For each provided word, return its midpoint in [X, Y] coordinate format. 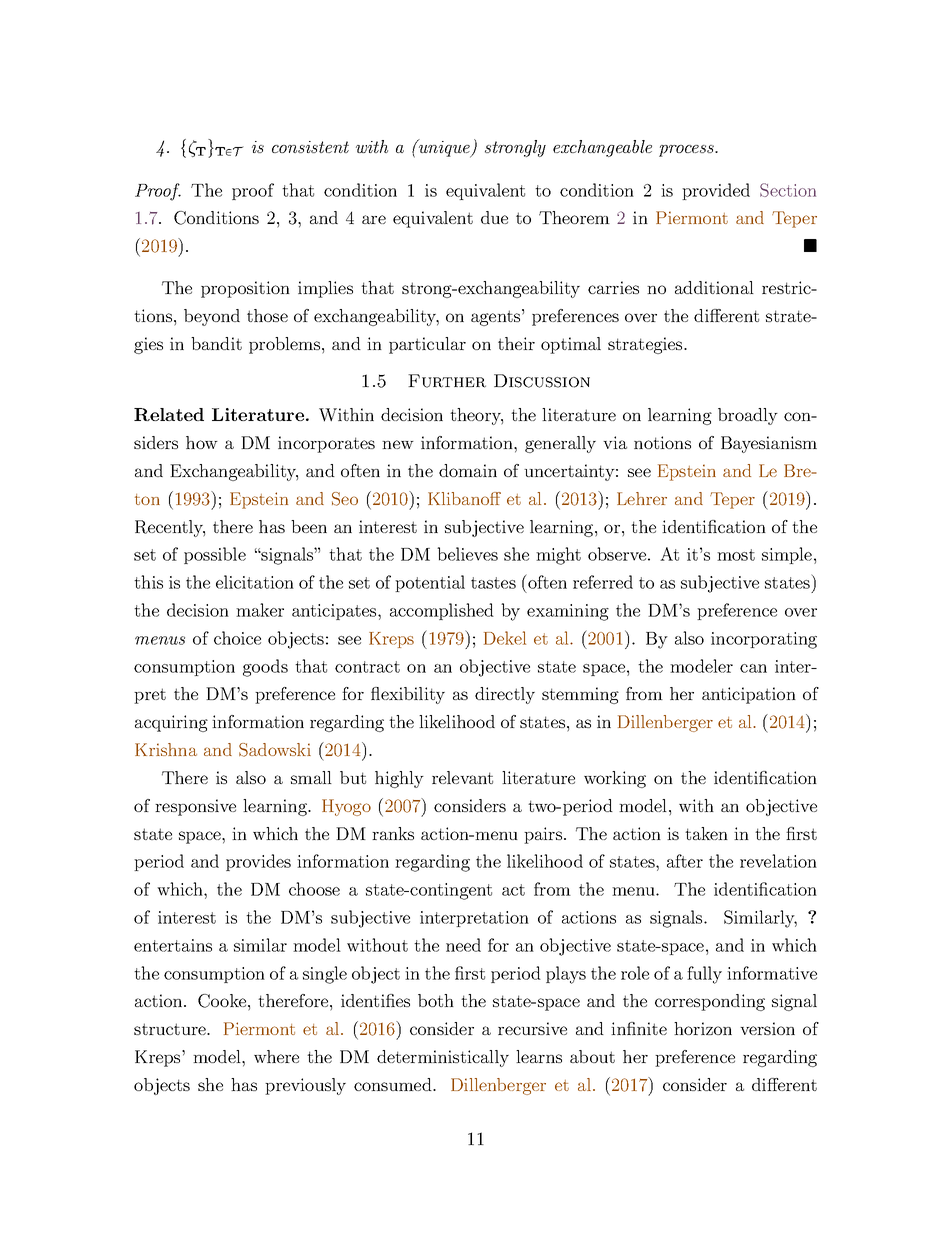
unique [444, 148]
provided [716, 191]
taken [706, 833]
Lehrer [642, 498]
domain [468, 470]
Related [169, 414]
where [276, 1056]
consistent [310, 147]
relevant [462, 777]
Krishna [166, 749]
